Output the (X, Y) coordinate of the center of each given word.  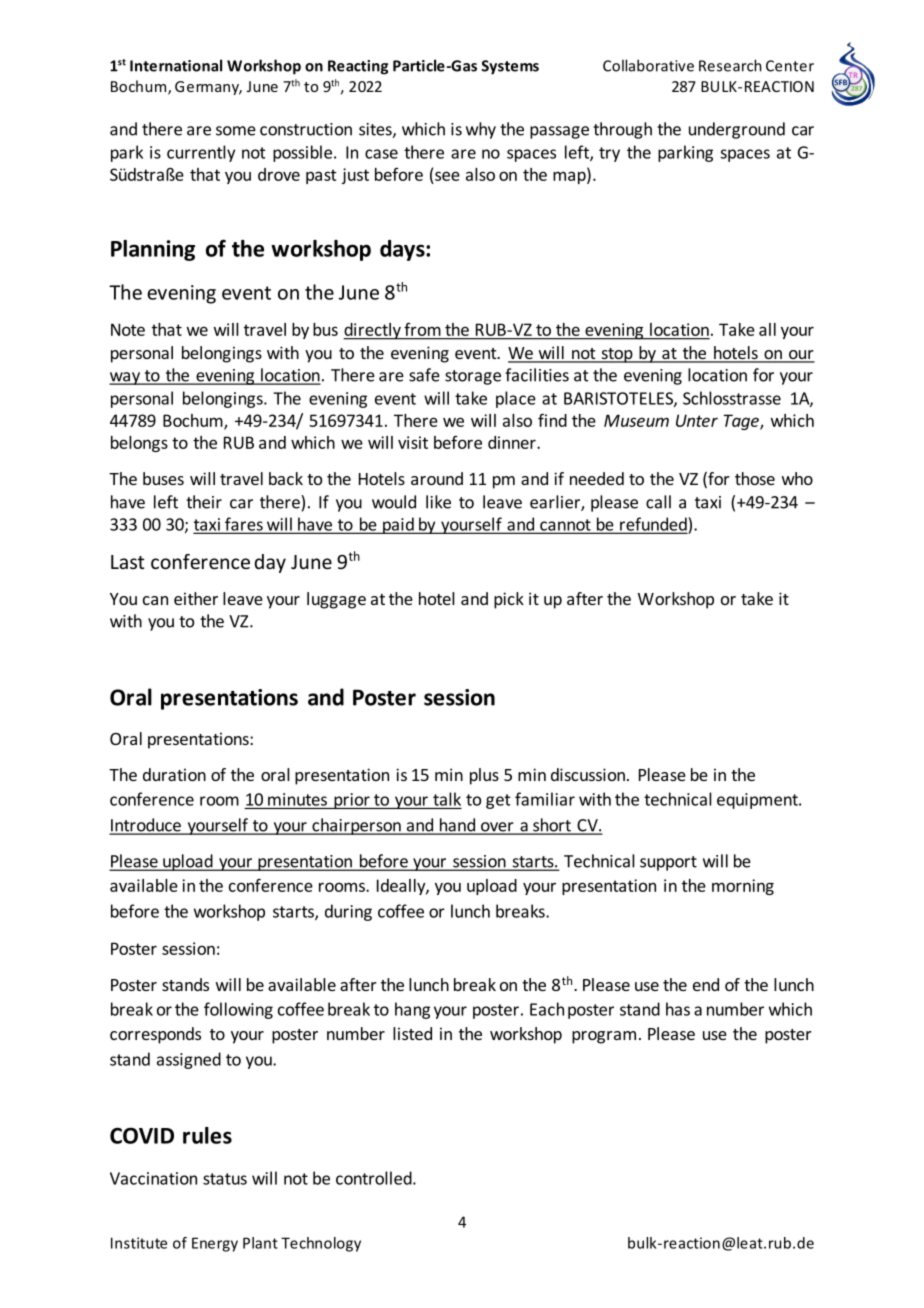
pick (509, 600)
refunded (652, 525)
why (481, 130)
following (238, 1010)
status (225, 1179)
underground (737, 130)
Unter (697, 420)
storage (473, 377)
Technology (321, 1244)
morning (743, 887)
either (196, 598)
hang (412, 1010)
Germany (208, 88)
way (125, 378)
